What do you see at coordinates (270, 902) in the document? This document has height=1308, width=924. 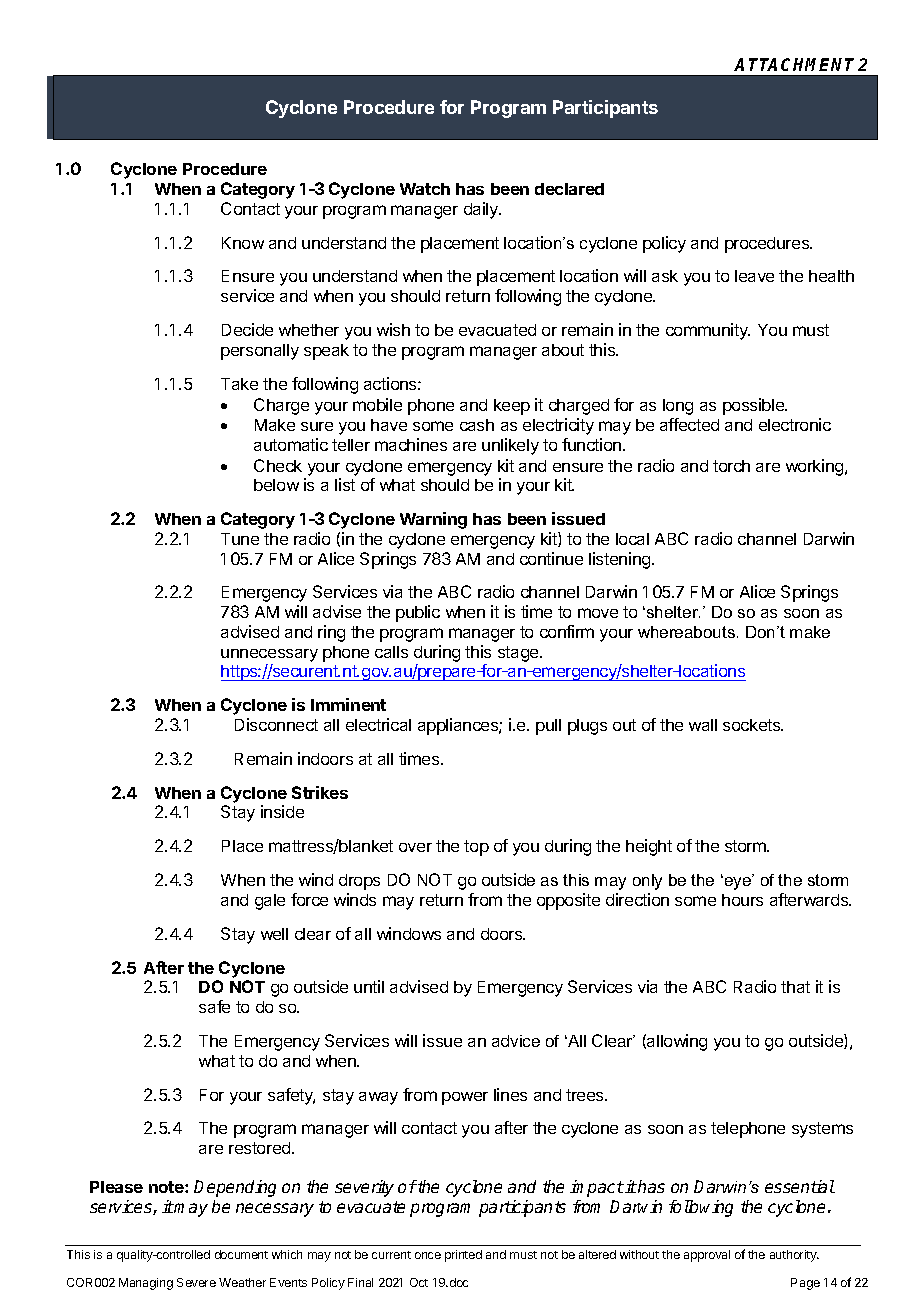 I see `gale` at bounding box center [270, 902].
